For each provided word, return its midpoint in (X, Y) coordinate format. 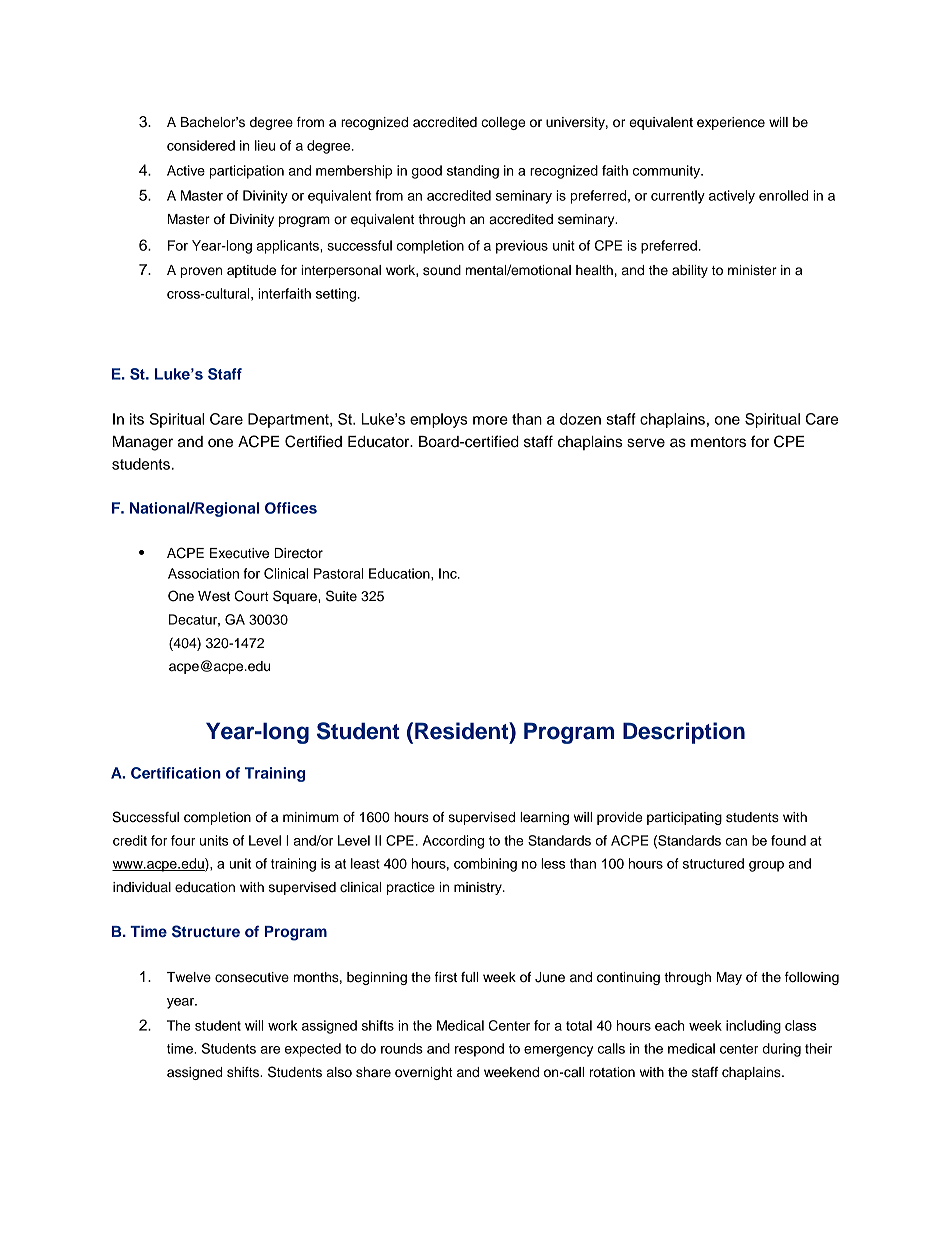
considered (201, 145)
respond (479, 1050)
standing (473, 172)
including (753, 1027)
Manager (143, 443)
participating (684, 818)
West (214, 596)
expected (313, 1050)
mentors (718, 442)
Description (684, 733)
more (490, 420)
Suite (341, 596)
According (453, 842)
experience (731, 123)
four (183, 840)
